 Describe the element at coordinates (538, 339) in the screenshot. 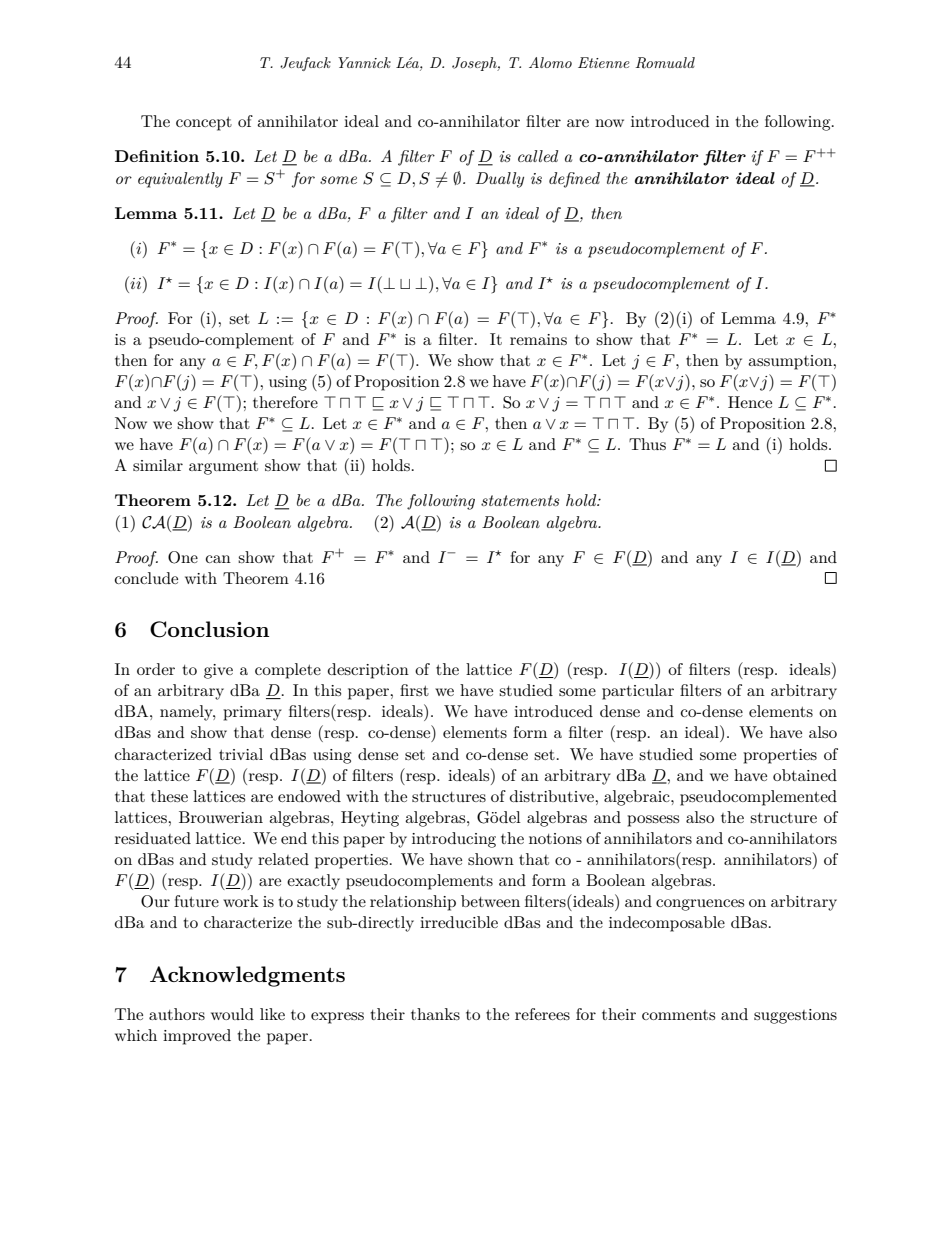

I see `remains` at that location.
